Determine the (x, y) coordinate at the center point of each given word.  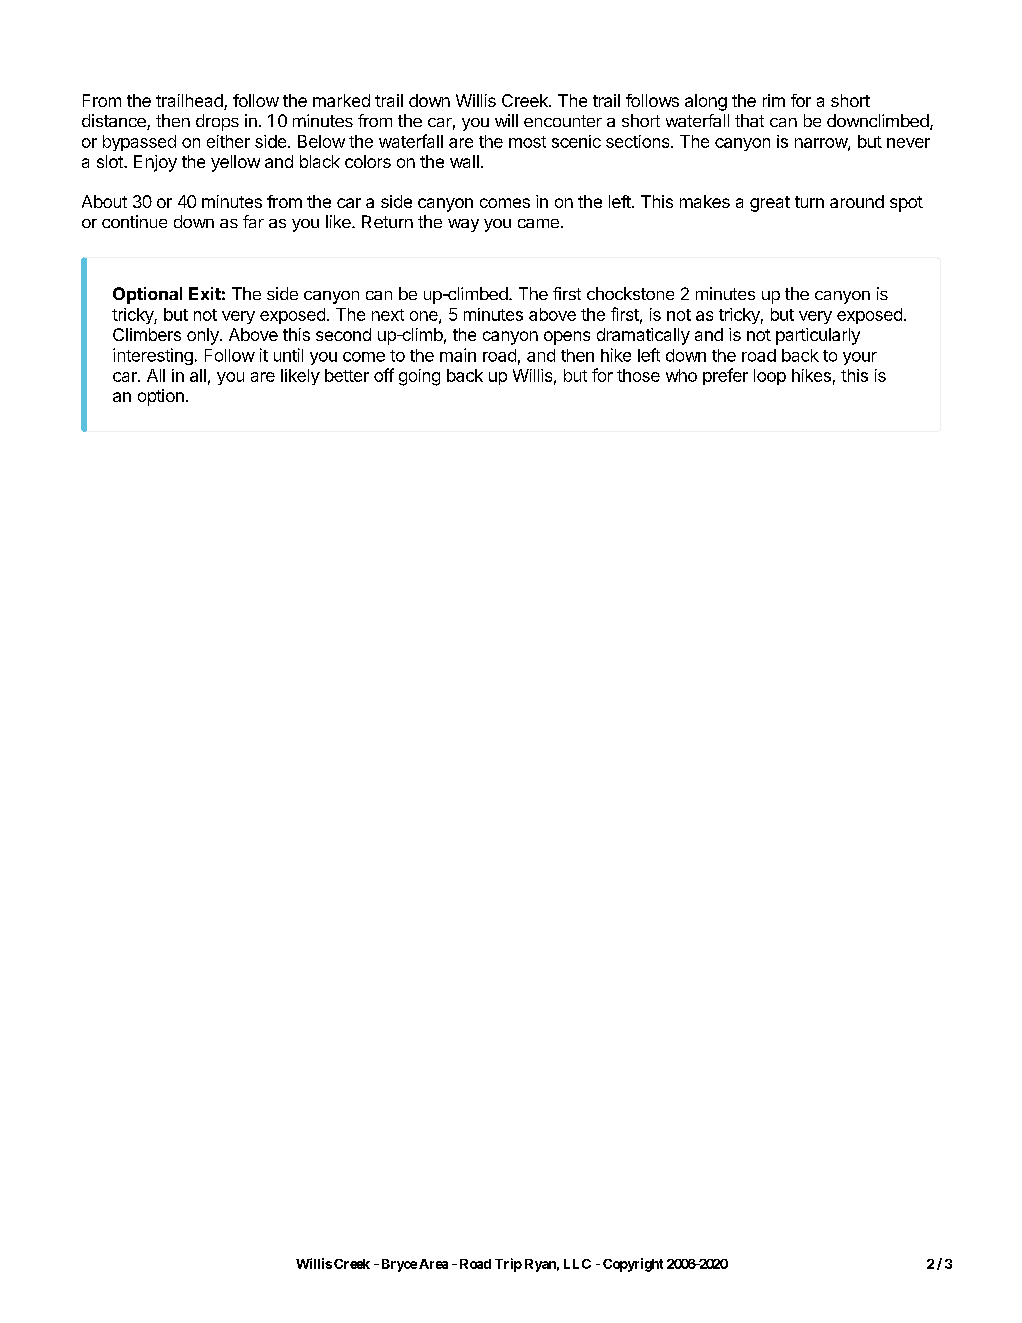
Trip (508, 1265)
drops (217, 122)
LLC (577, 1264)
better (347, 375)
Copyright (633, 1265)
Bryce (399, 1265)
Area (433, 1264)
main (458, 355)
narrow (822, 144)
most (527, 142)
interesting (153, 356)
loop (770, 377)
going (419, 377)
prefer (725, 376)
